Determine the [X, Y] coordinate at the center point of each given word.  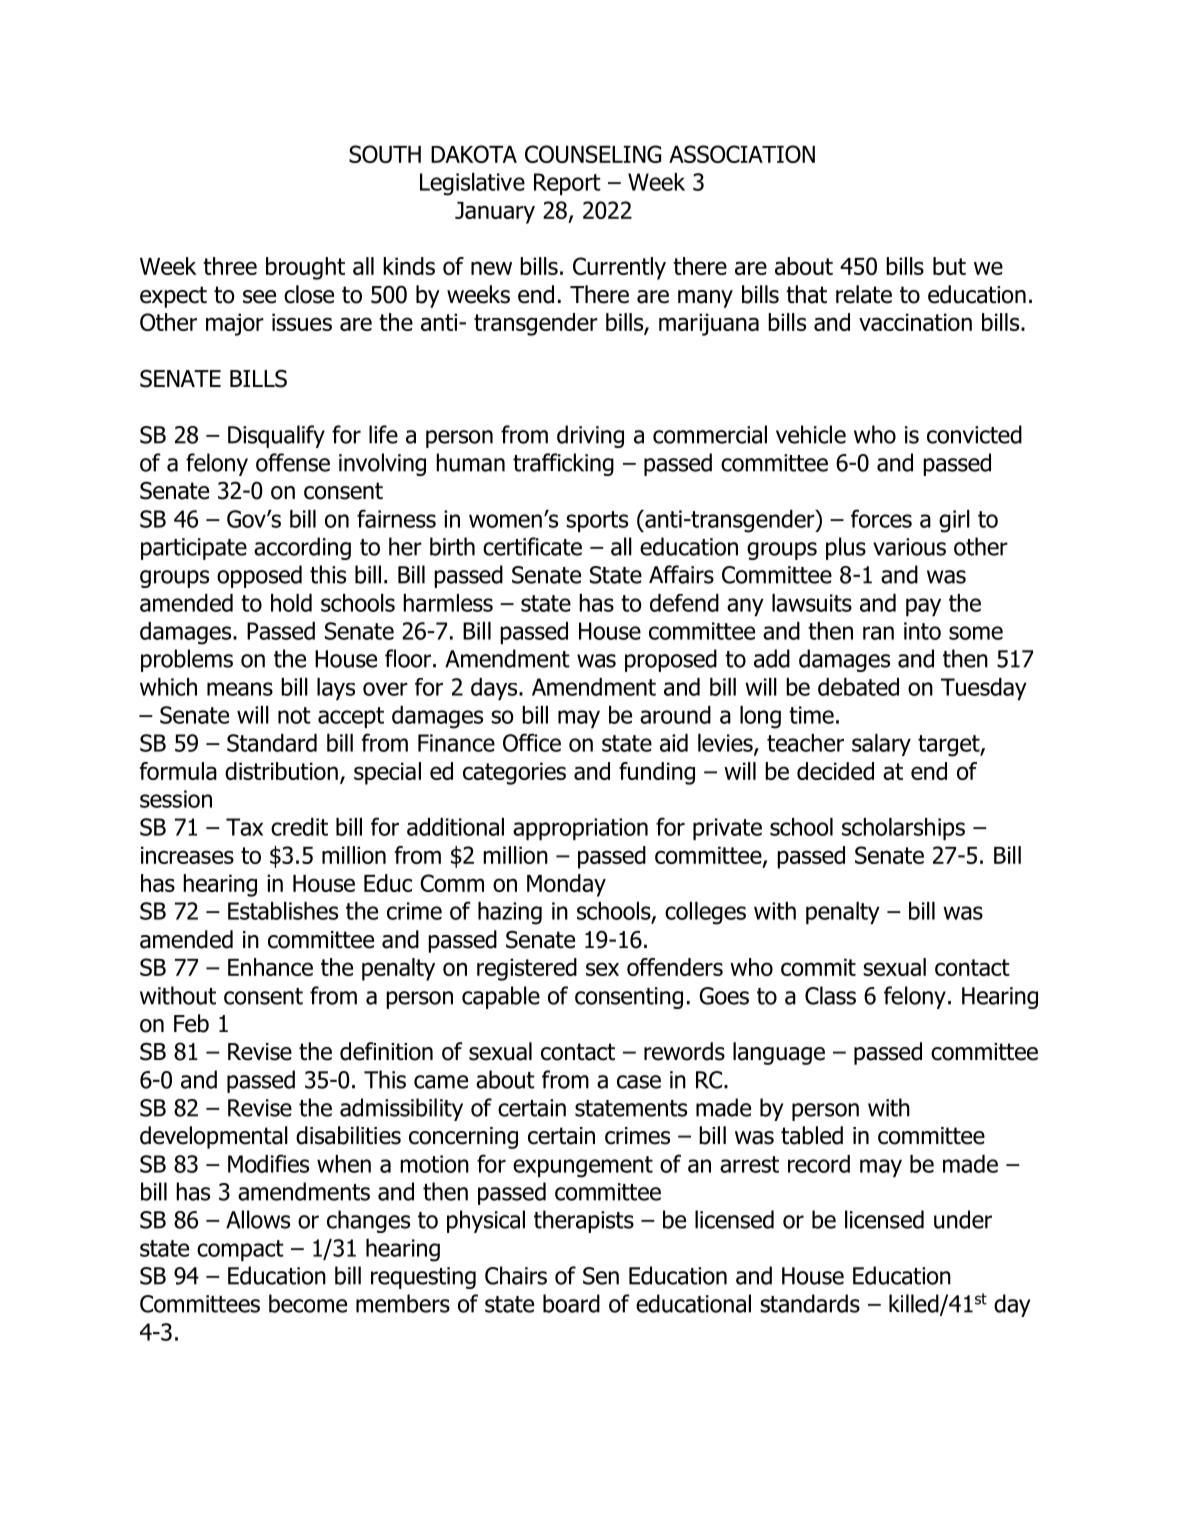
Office [532, 742]
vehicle [811, 434]
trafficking [563, 464]
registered [527, 969]
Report [567, 184]
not [294, 715]
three [230, 266]
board [571, 1303]
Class [830, 995]
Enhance [270, 967]
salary [881, 745]
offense [293, 462]
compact [240, 1250]
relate [864, 294]
